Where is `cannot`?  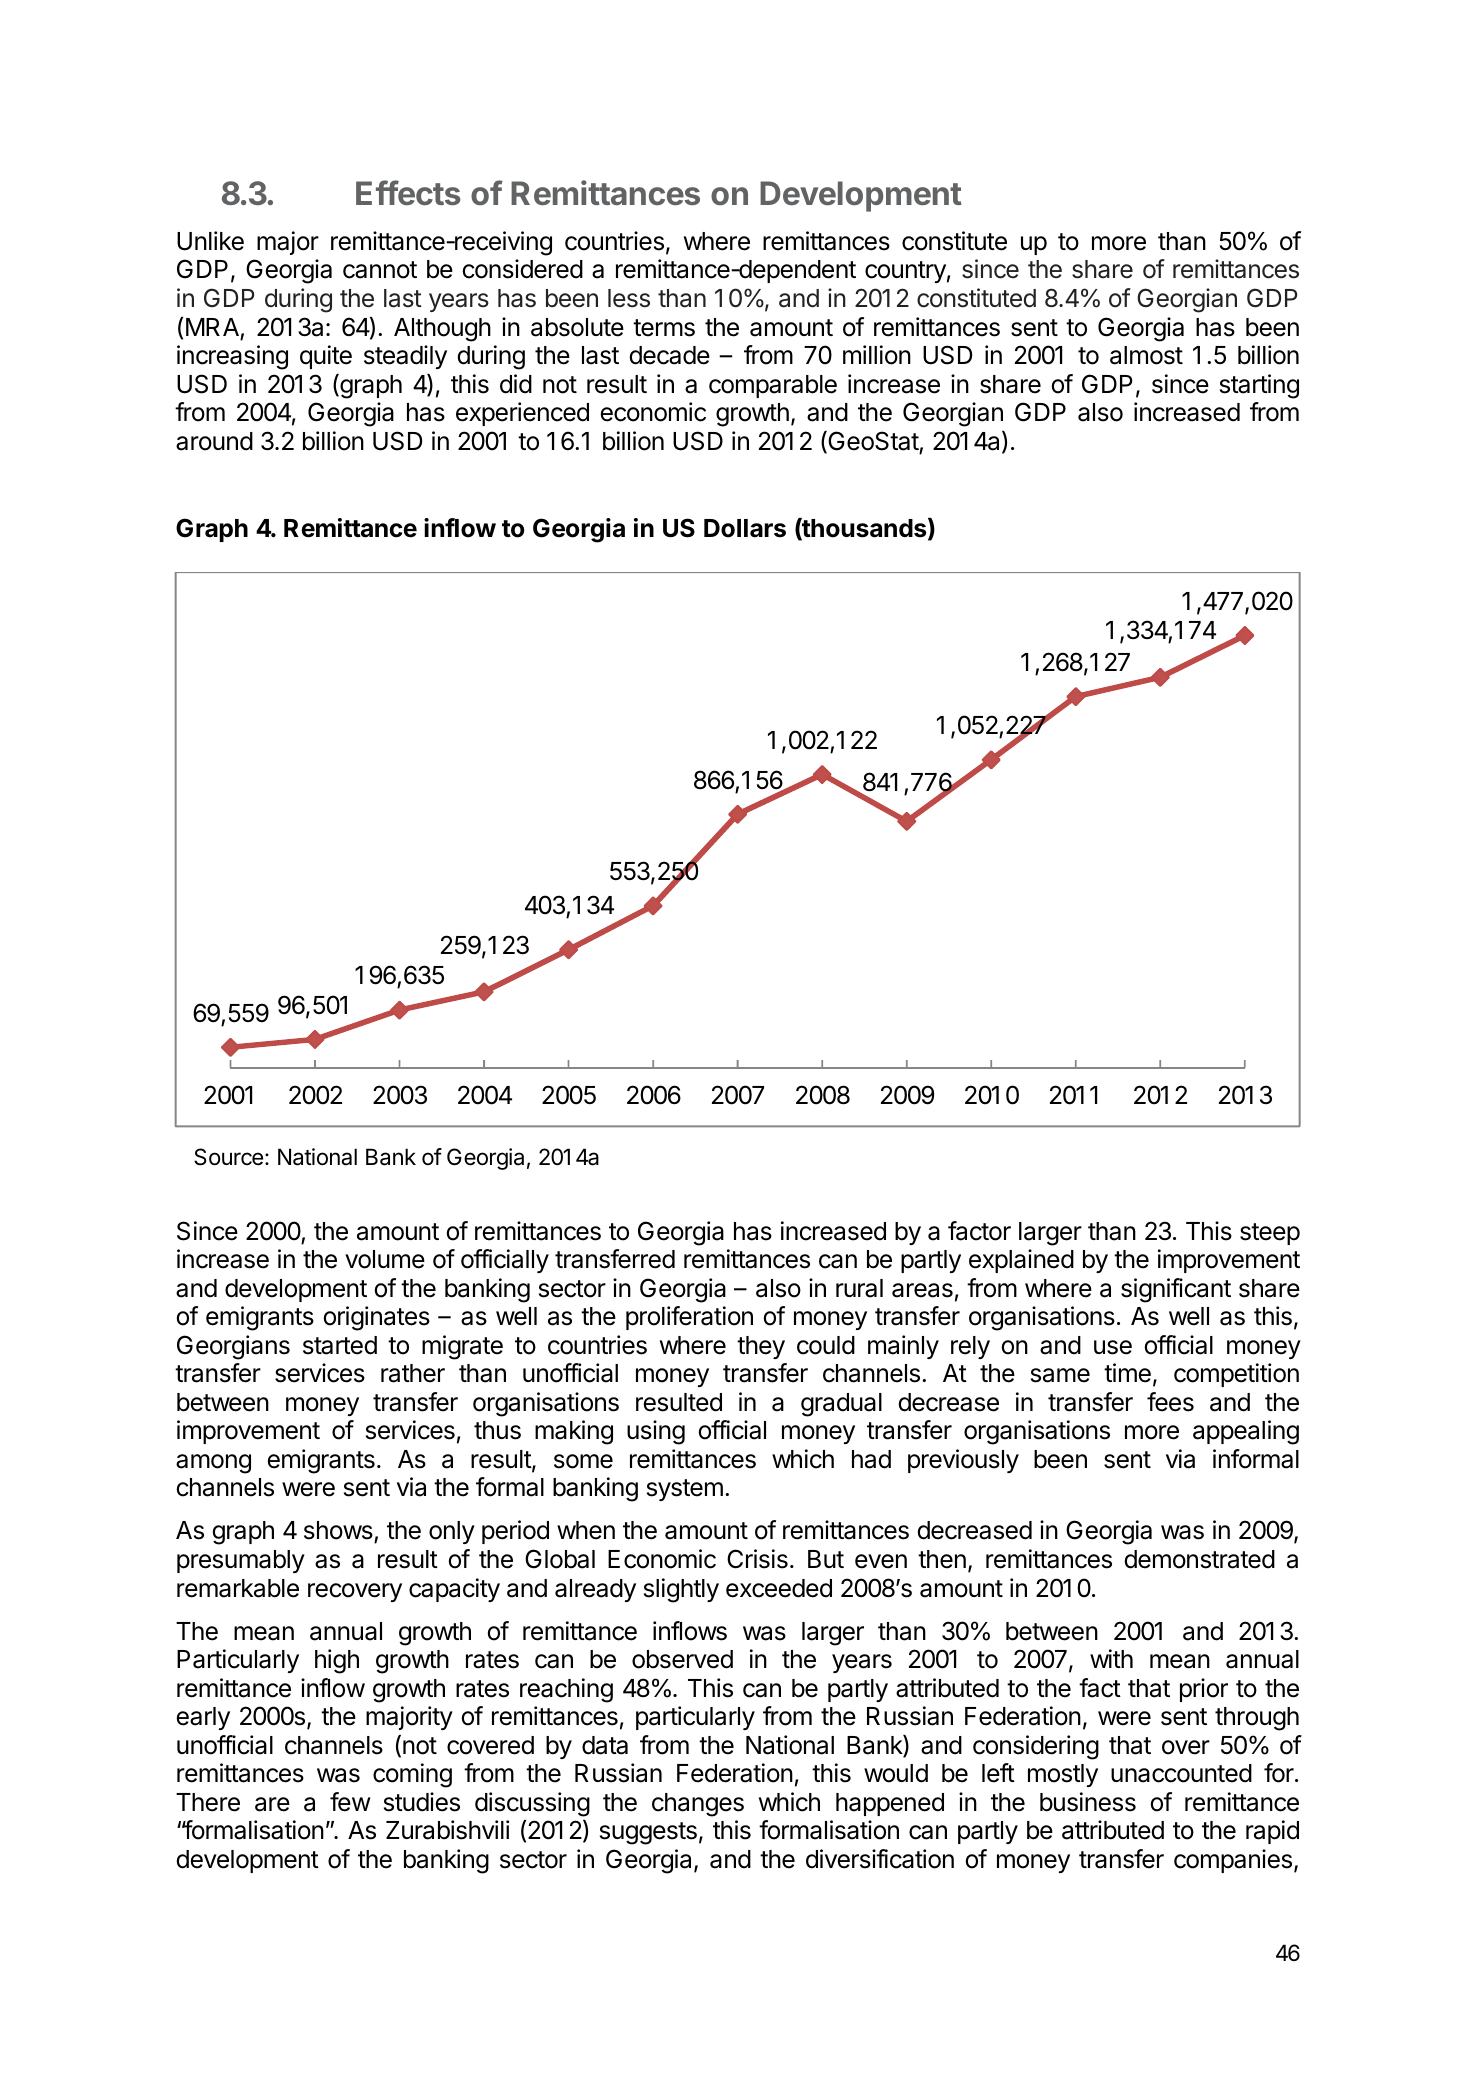 cannot is located at coordinates (380, 270).
